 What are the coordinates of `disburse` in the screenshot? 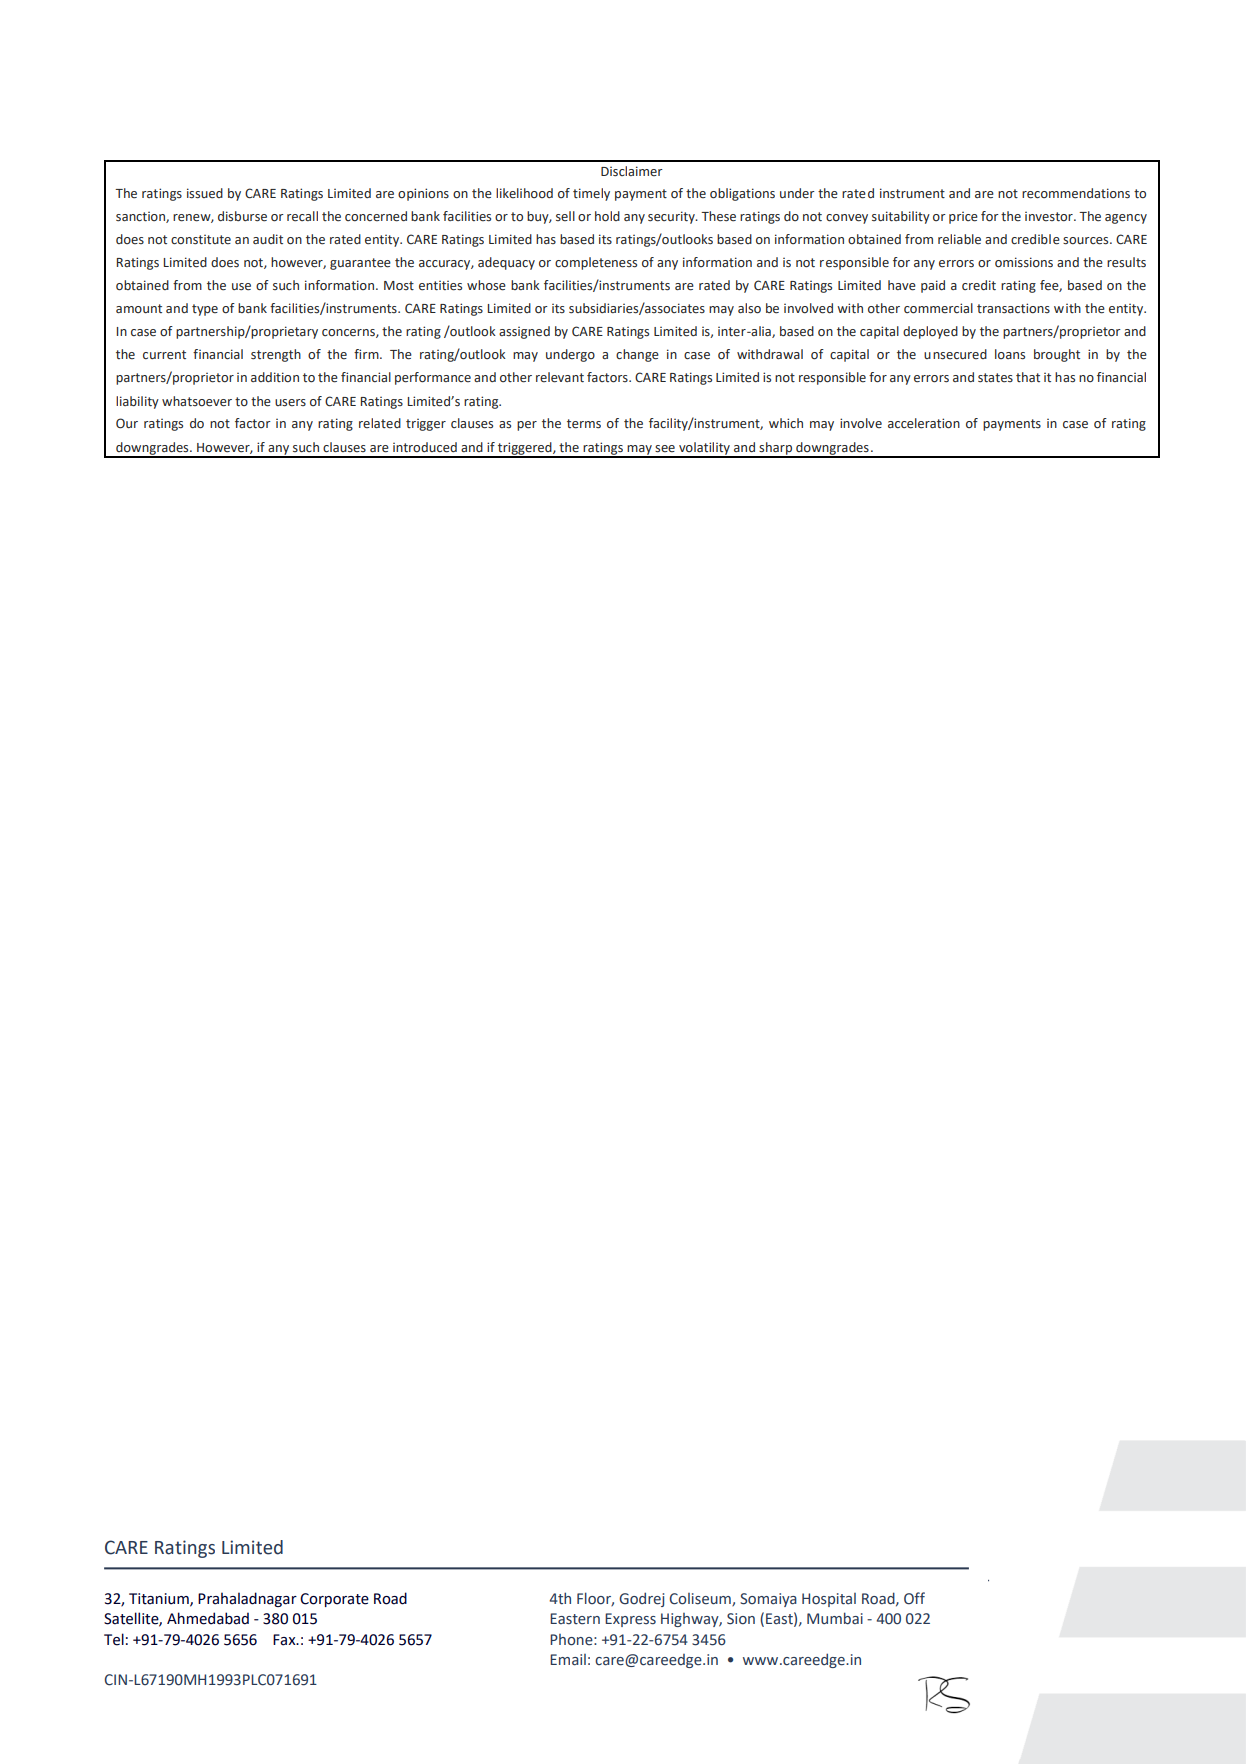 It's located at (242, 216).
